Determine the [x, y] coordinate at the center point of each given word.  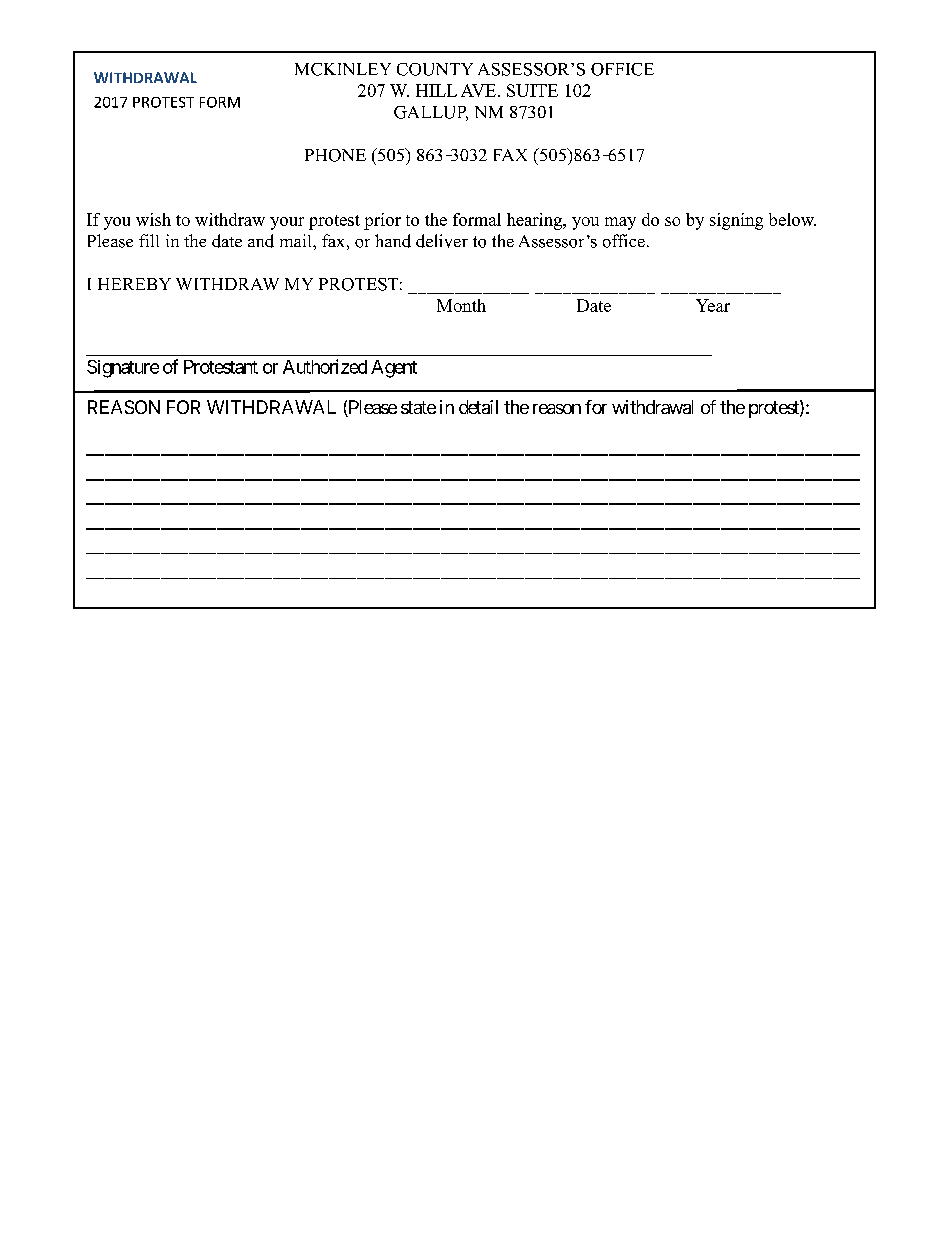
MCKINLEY [343, 69]
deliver [442, 241]
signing [736, 221]
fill [149, 240]
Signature [123, 369]
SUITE [532, 90]
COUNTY [435, 69]
